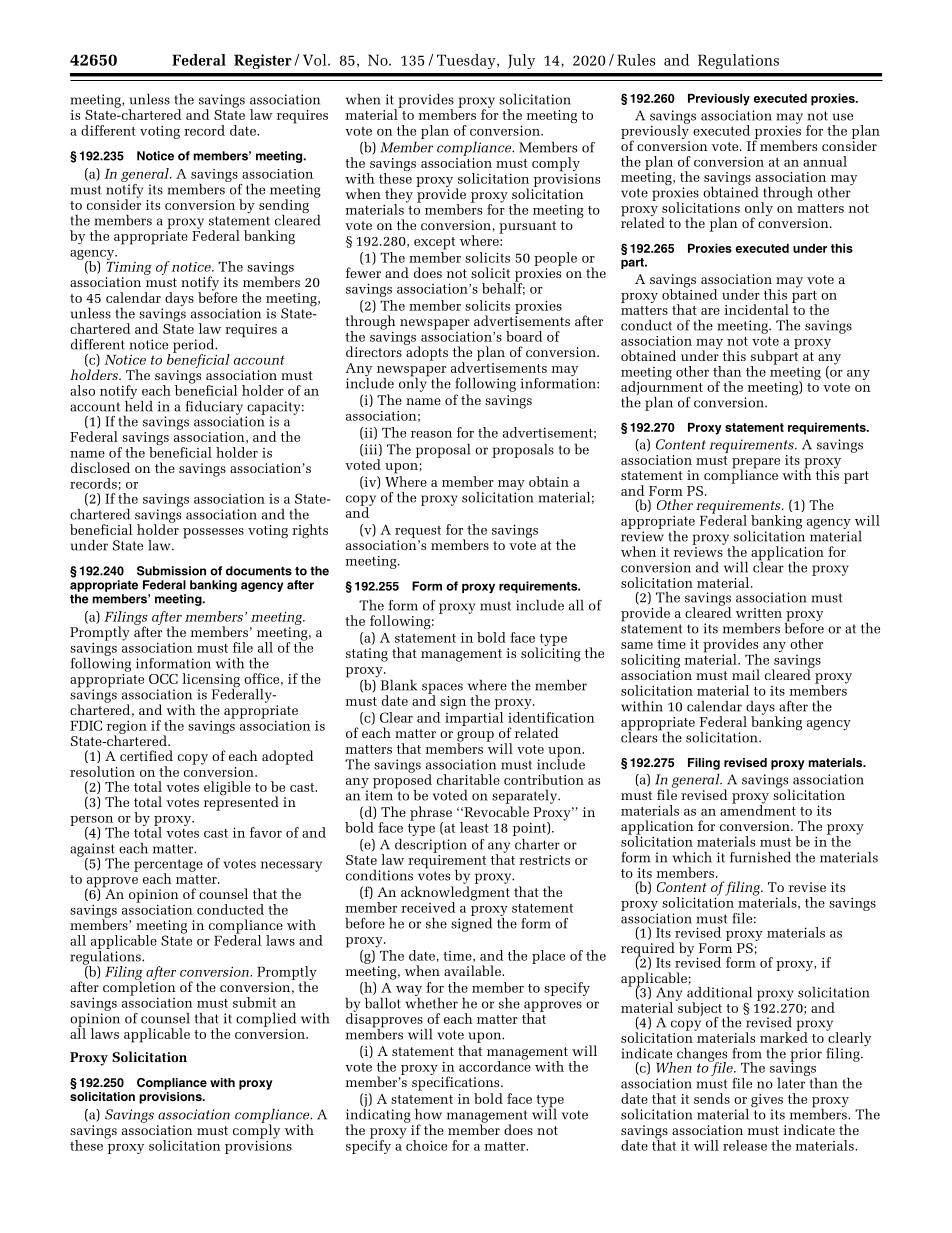  I want to click on Timing, so click(129, 267).
